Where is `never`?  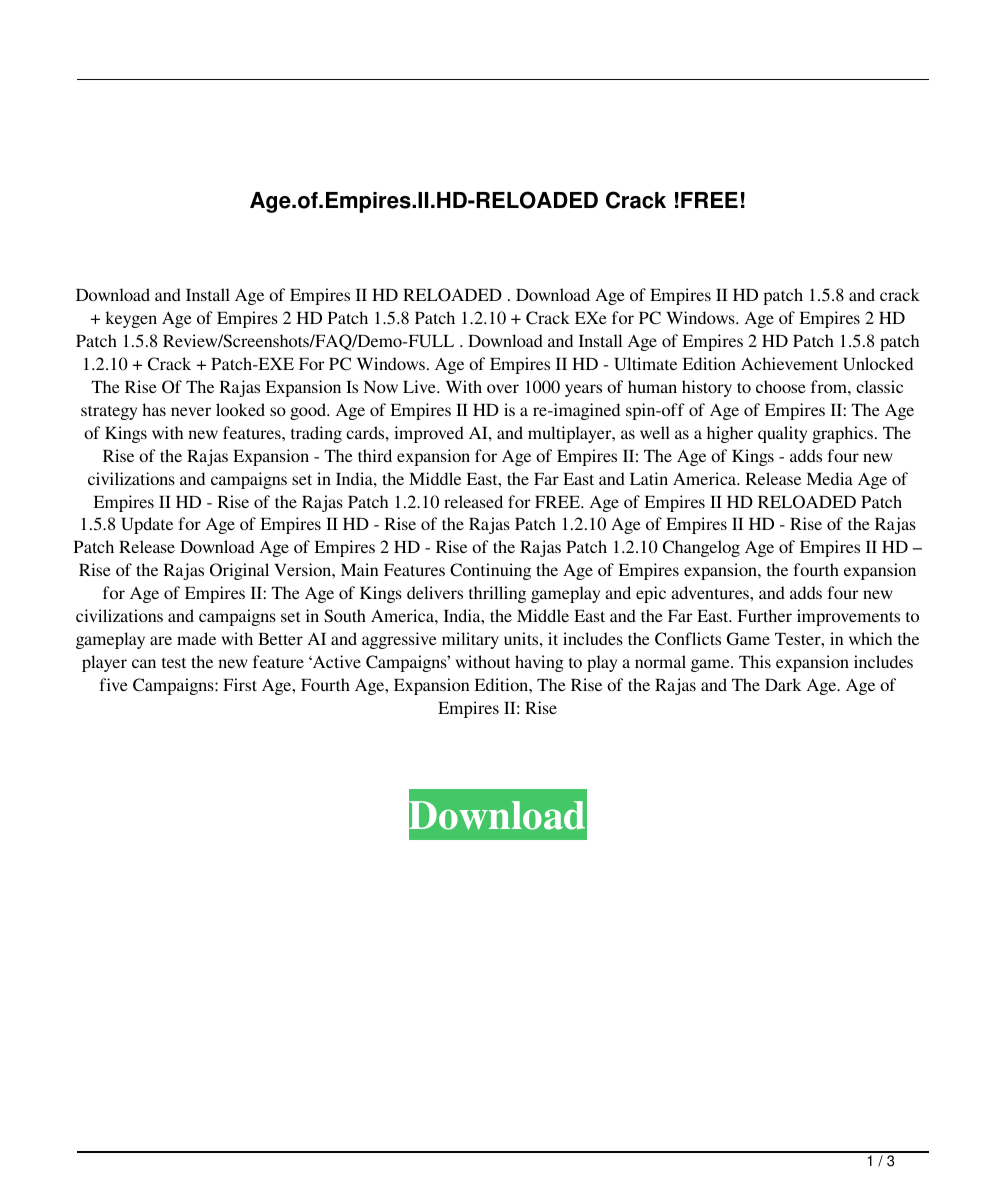 never is located at coordinates (191, 411).
